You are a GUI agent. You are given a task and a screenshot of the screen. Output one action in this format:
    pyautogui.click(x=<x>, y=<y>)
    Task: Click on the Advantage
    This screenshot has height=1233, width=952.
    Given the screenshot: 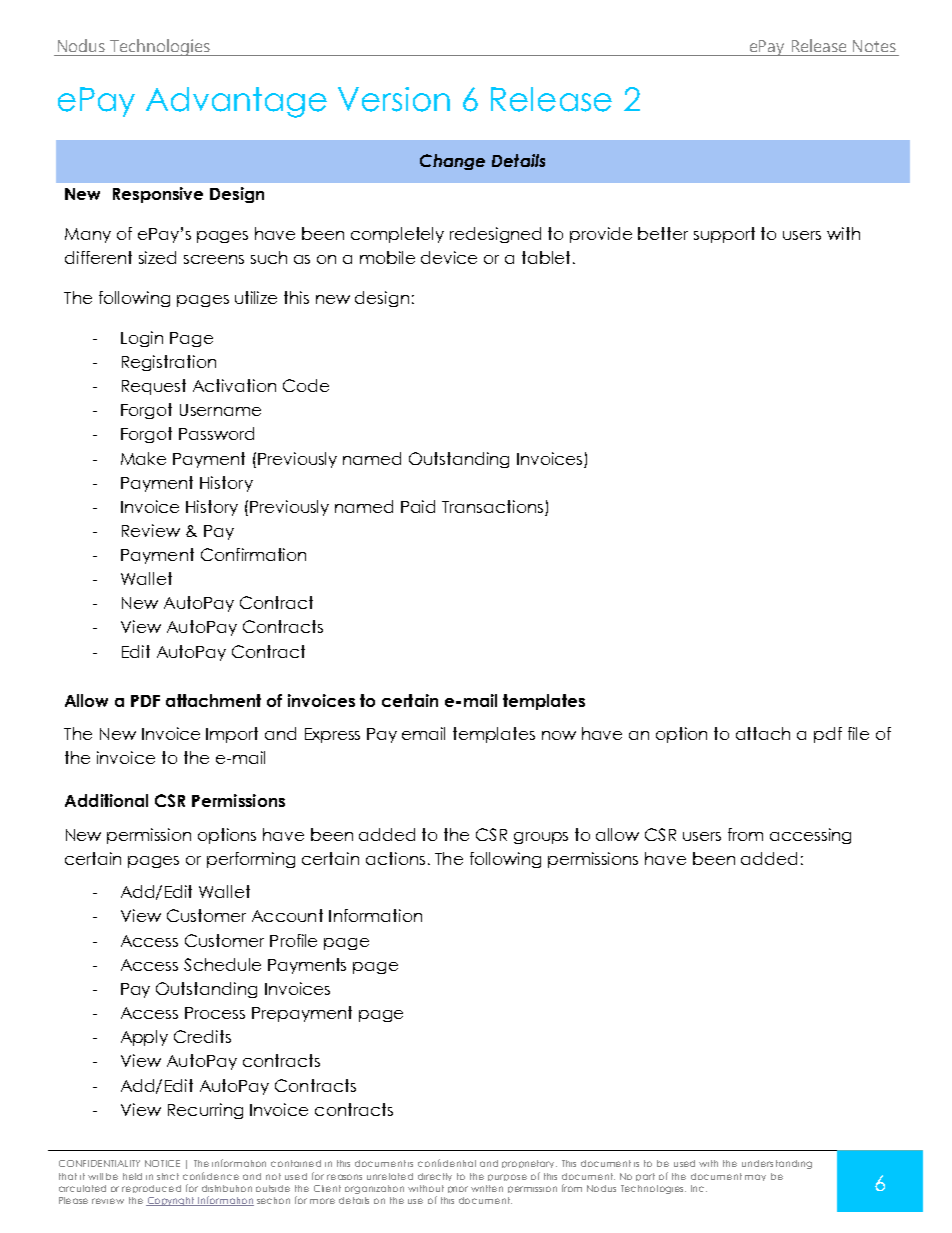 What is the action you would take?
    pyautogui.click(x=236, y=102)
